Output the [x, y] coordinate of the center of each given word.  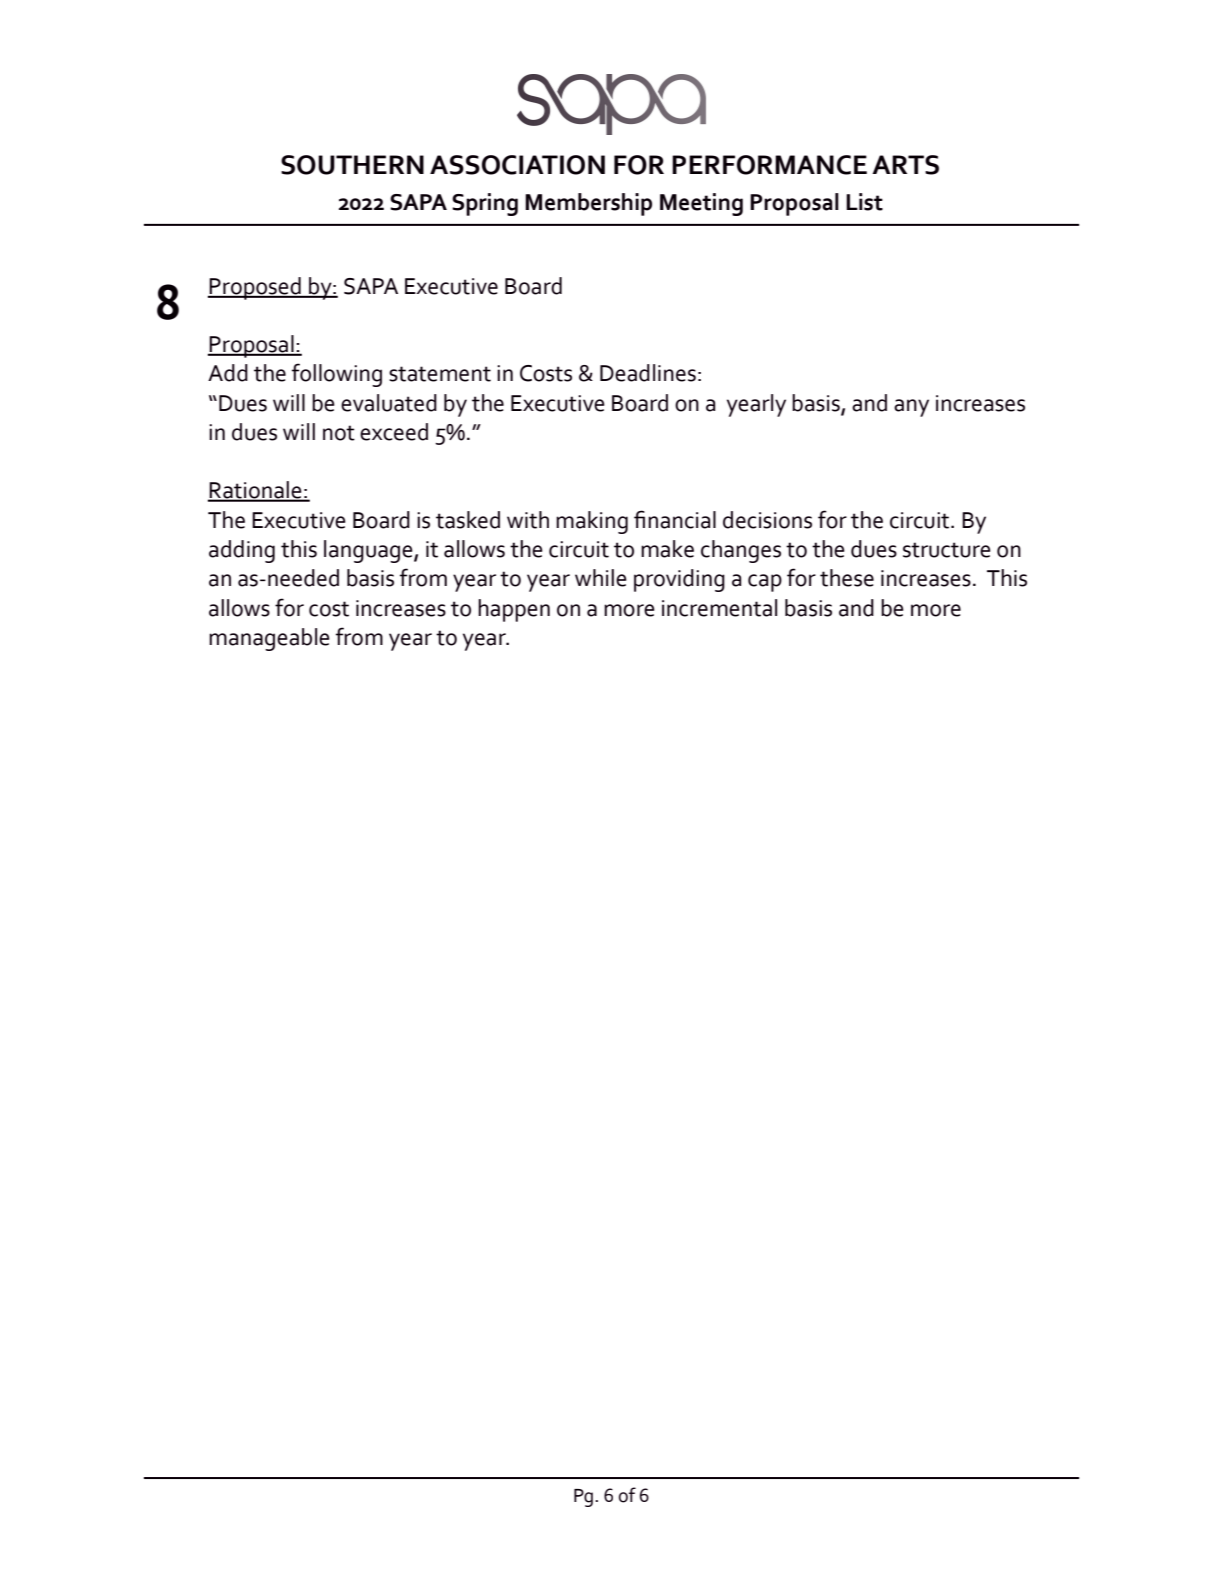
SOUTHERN [352, 165]
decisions [767, 520]
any [911, 408]
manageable [269, 639]
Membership [588, 204]
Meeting [701, 204]
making [592, 522]
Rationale [256, 491]
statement [440, 374]
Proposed [255, 288]
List [864, 202]
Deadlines [648, 373]
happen [514, 610]
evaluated [389, 403]
